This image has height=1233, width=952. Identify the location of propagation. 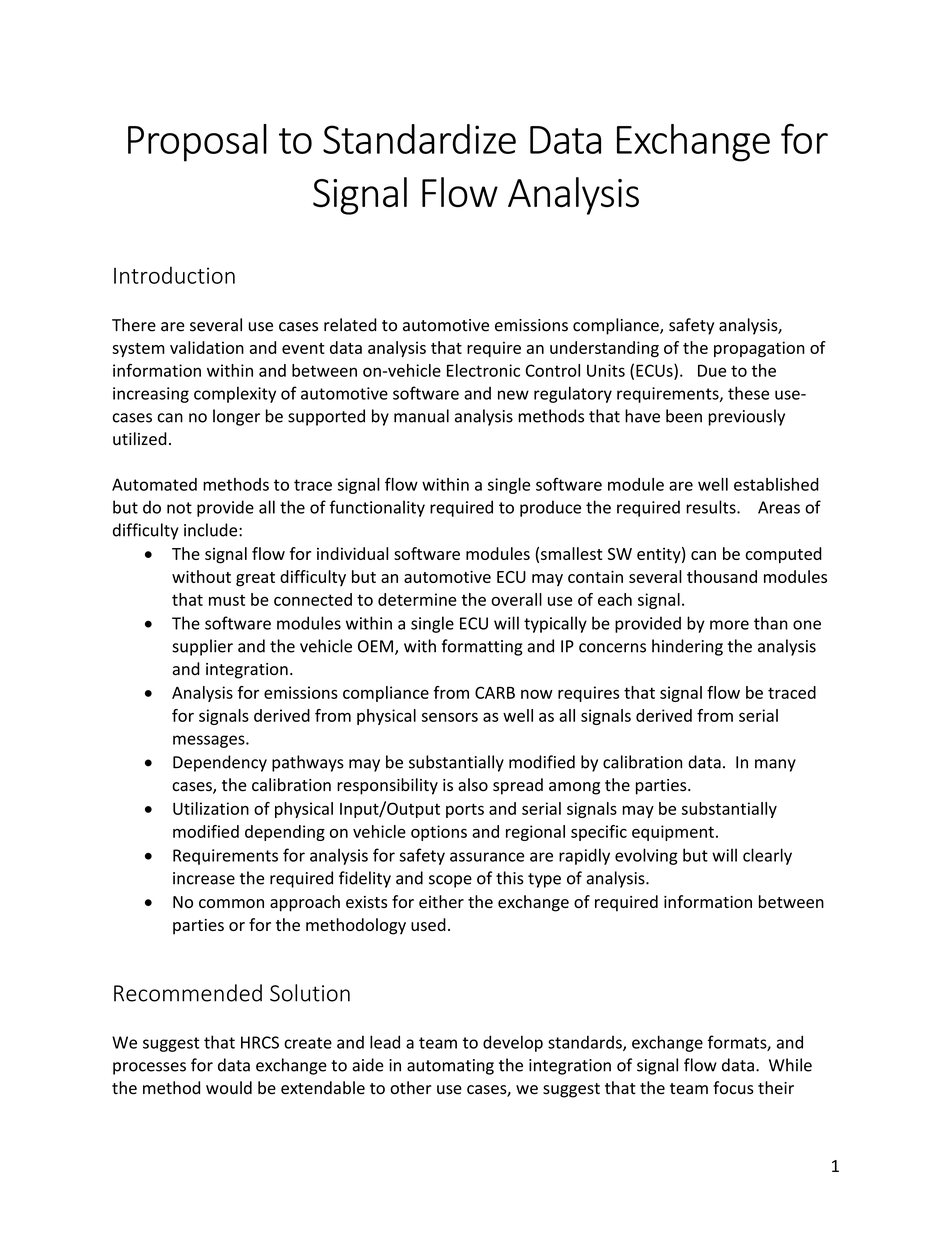
(759, 349).
